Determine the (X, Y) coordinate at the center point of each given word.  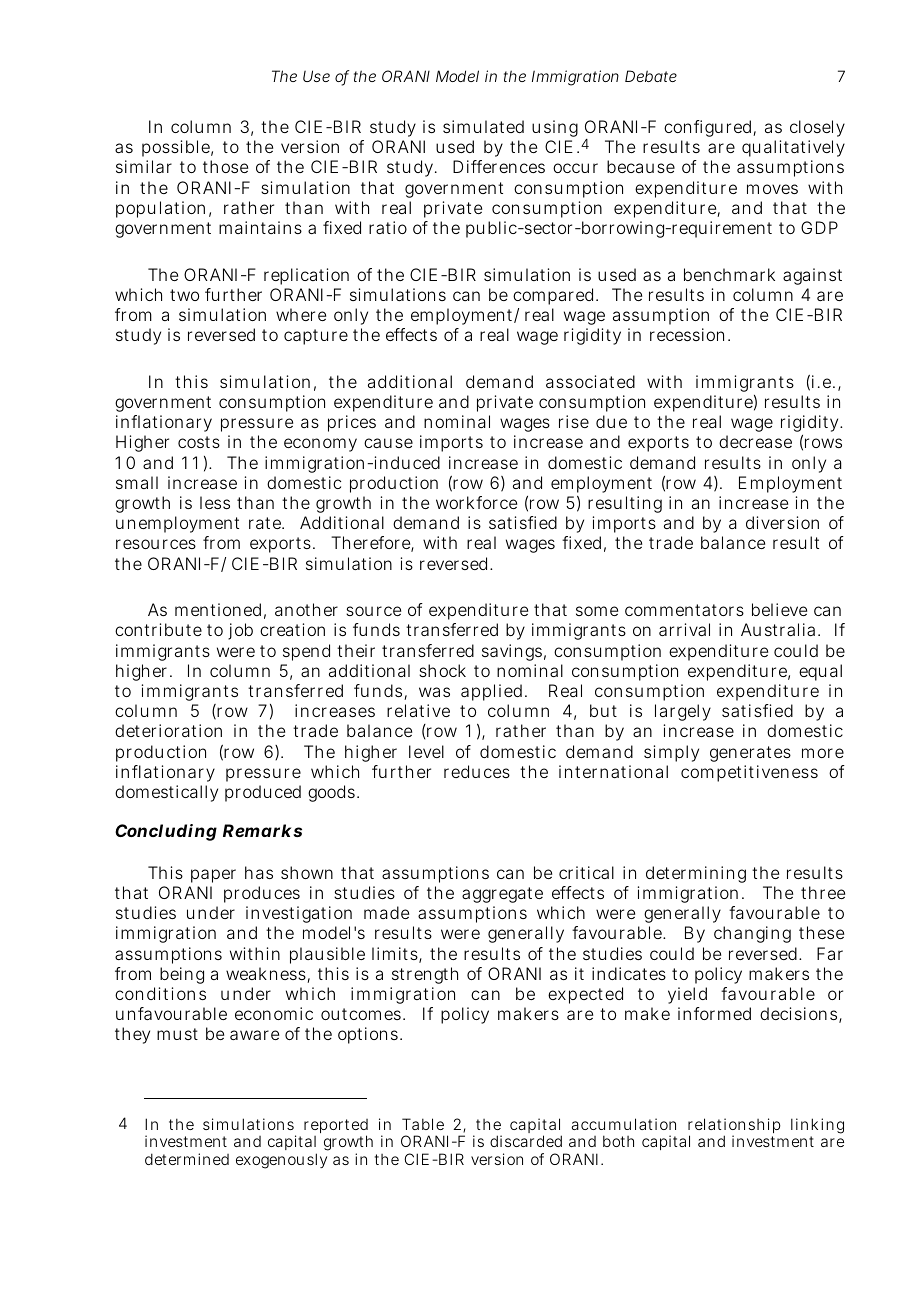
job (240, 631)
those (225, 166)
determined (187, 1159)
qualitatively (793, 150)
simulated (483, 126)
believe (779, 609)
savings (512, 652)
